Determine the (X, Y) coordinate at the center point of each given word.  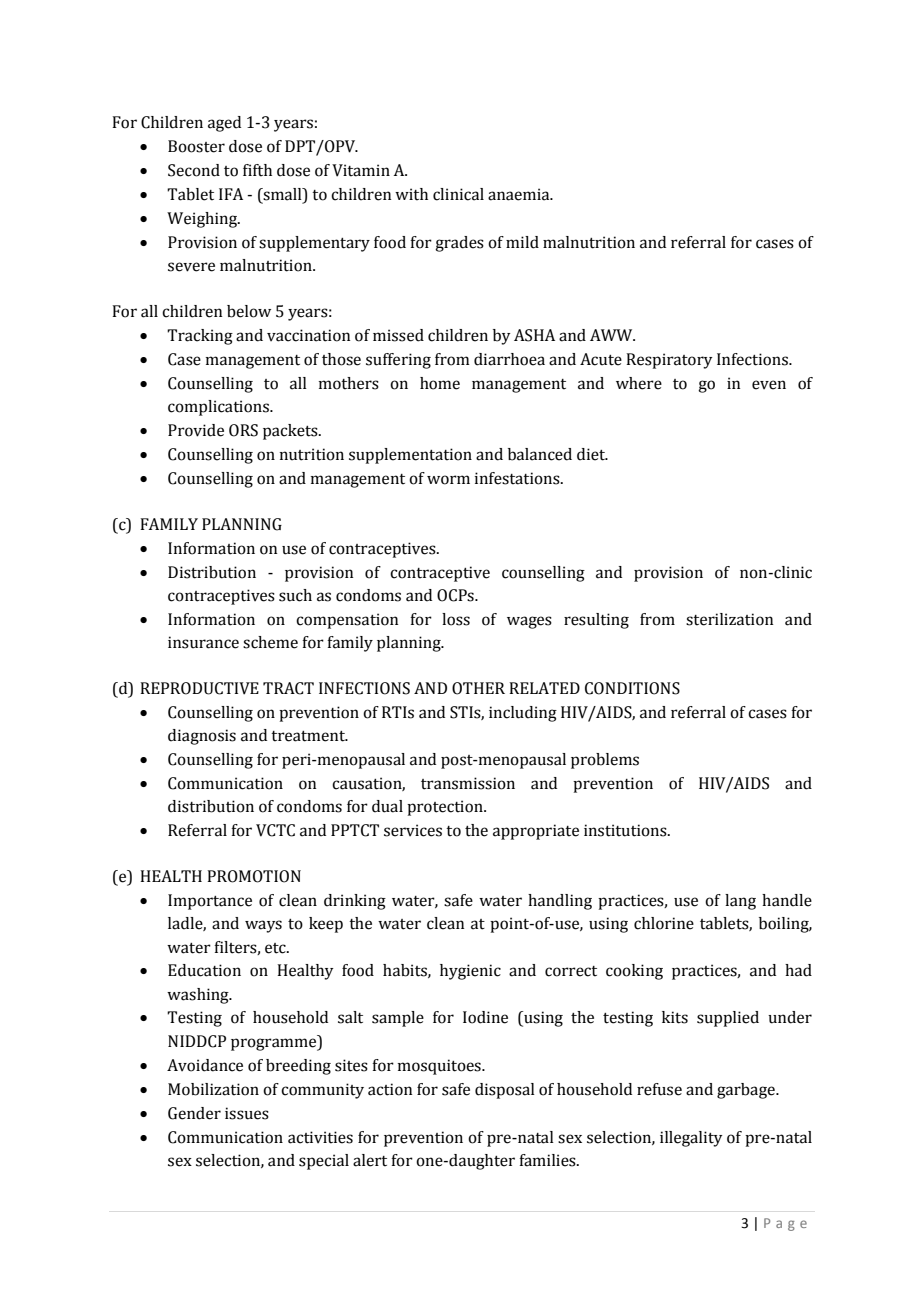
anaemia (520, 194)
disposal (505, 1091)
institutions (626, 830)
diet (592, 454)
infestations (518, 478)
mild (522, 242)
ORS (243, 430)
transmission (468, 783)
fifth (257, 170)
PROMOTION (254, 876)
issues (247, 1113)
